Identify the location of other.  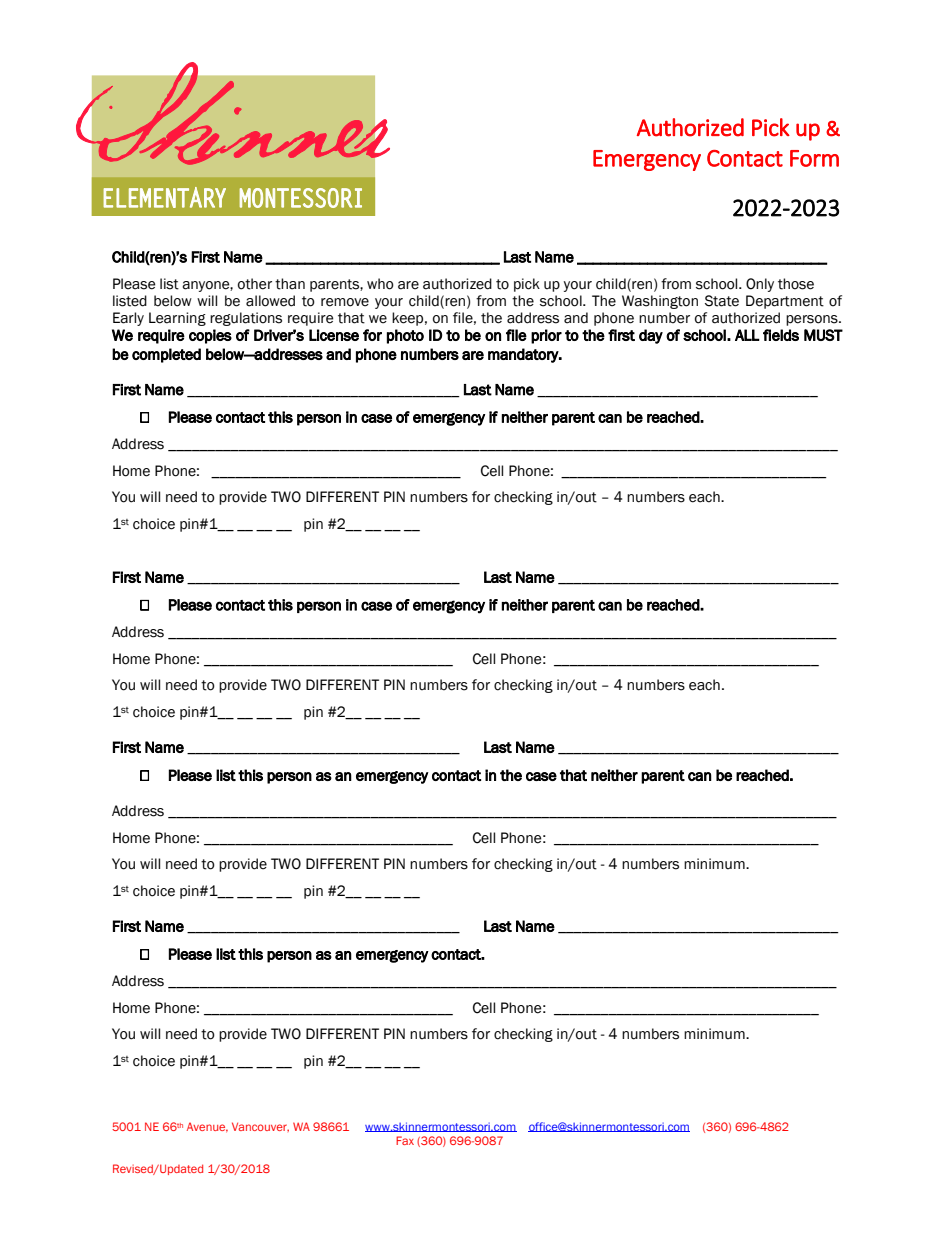
(255, 284).
